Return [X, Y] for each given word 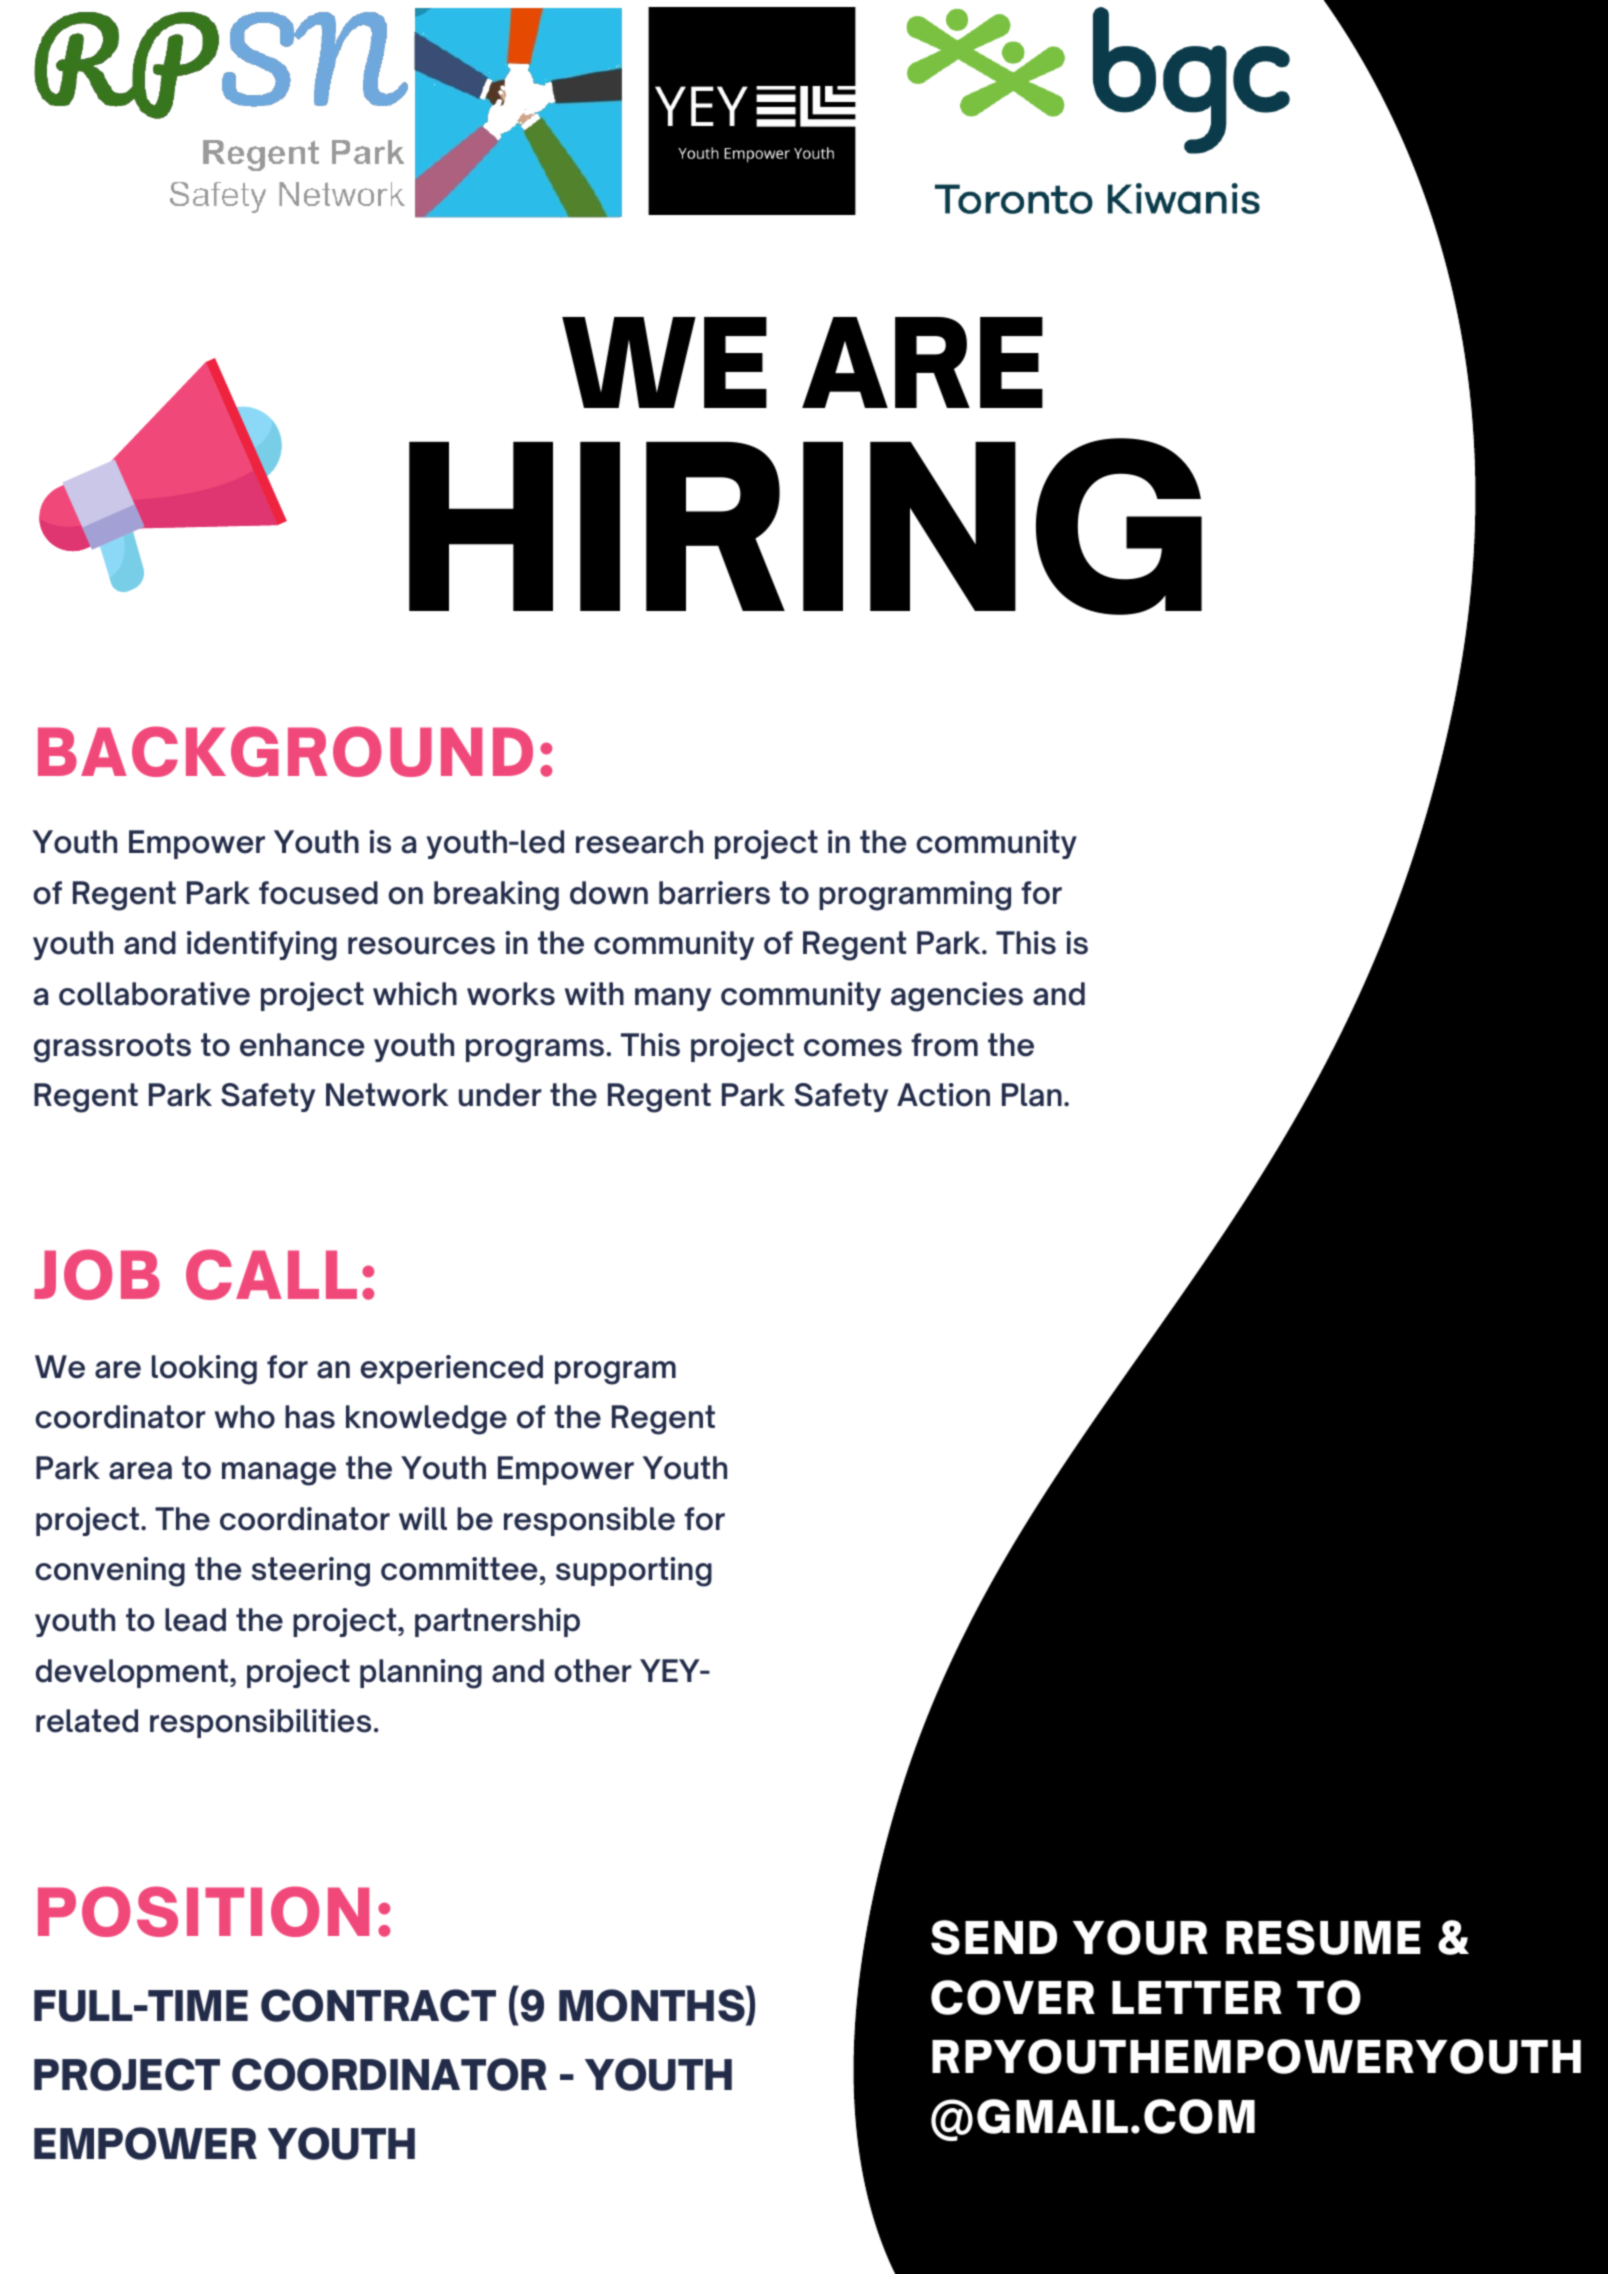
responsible [589, 1521]
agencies [957, 997]
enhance [302, 1045]
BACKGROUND [285, 751]
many [673, 999]
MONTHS [653, 2005]
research [639, 842]
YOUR [1140, 1937]
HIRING [805, 526]
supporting [634, 1572]
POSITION [203, 1911]
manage [279, 1474]
